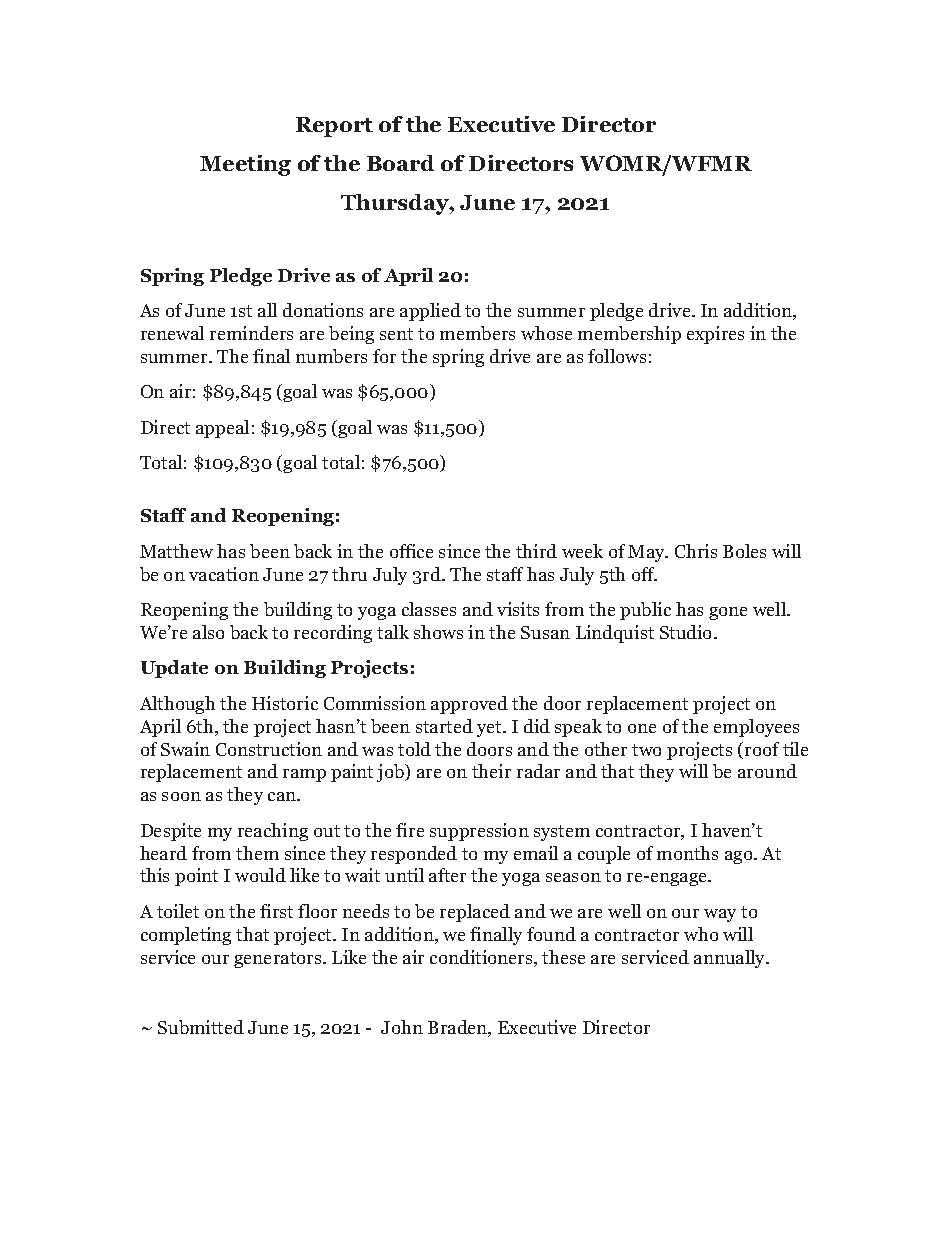 The width and height of the page is (952, 1233). I want to click on Chris, so click(696, 551).
